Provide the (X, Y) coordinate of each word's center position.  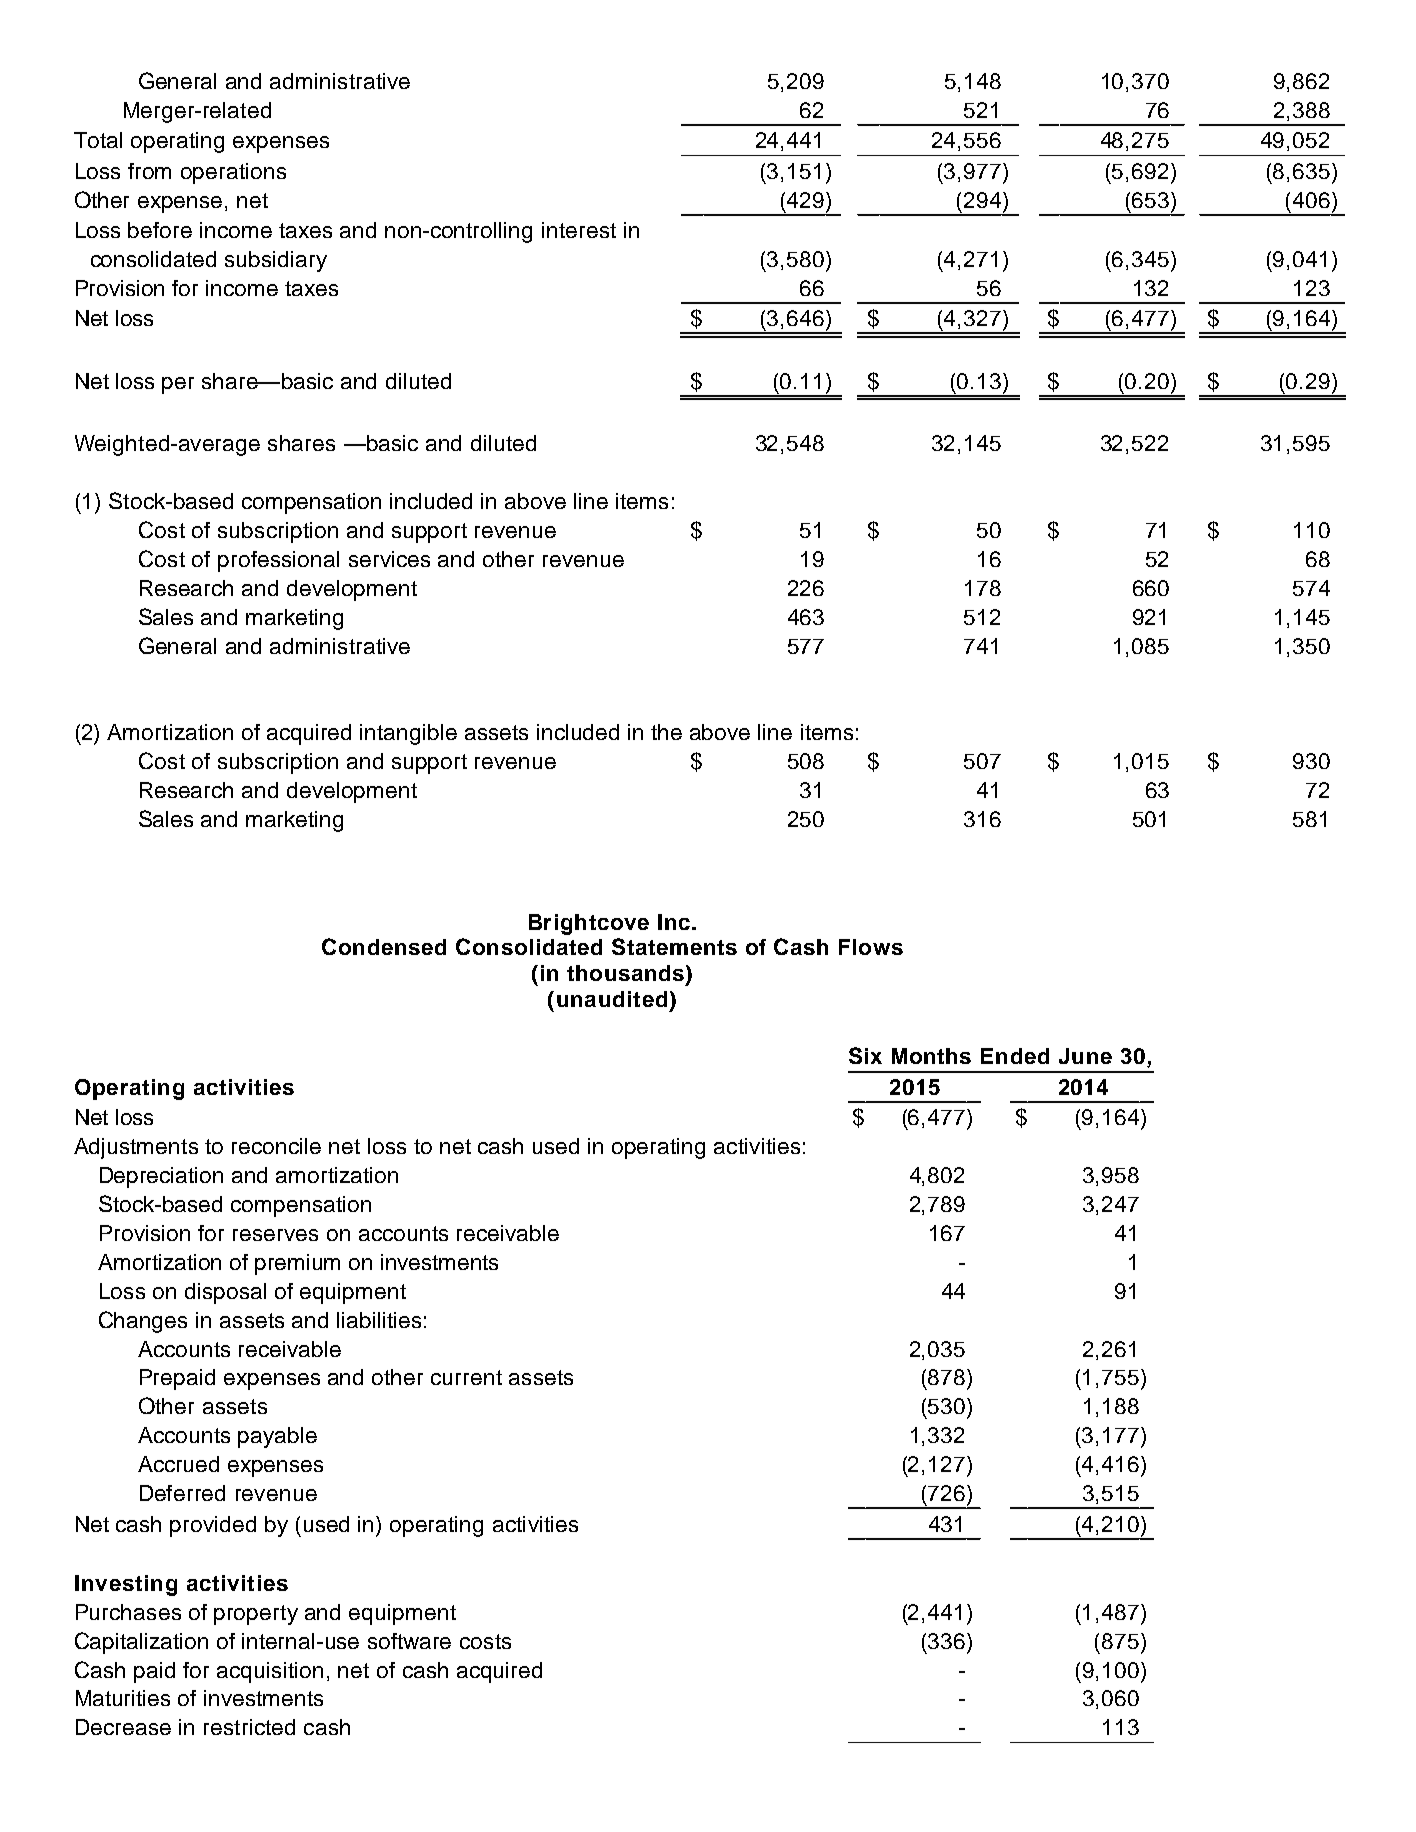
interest (579, 230)
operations (233, 173)
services (389, 559)
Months (931, 1056)
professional (278, 561)
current (466, 1377)
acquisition (270, 1672)
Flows (871, 947)
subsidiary (276, 261)
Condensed (384, 946)
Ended (1015, 1056)
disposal (225, 1293)
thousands (627, 974)
